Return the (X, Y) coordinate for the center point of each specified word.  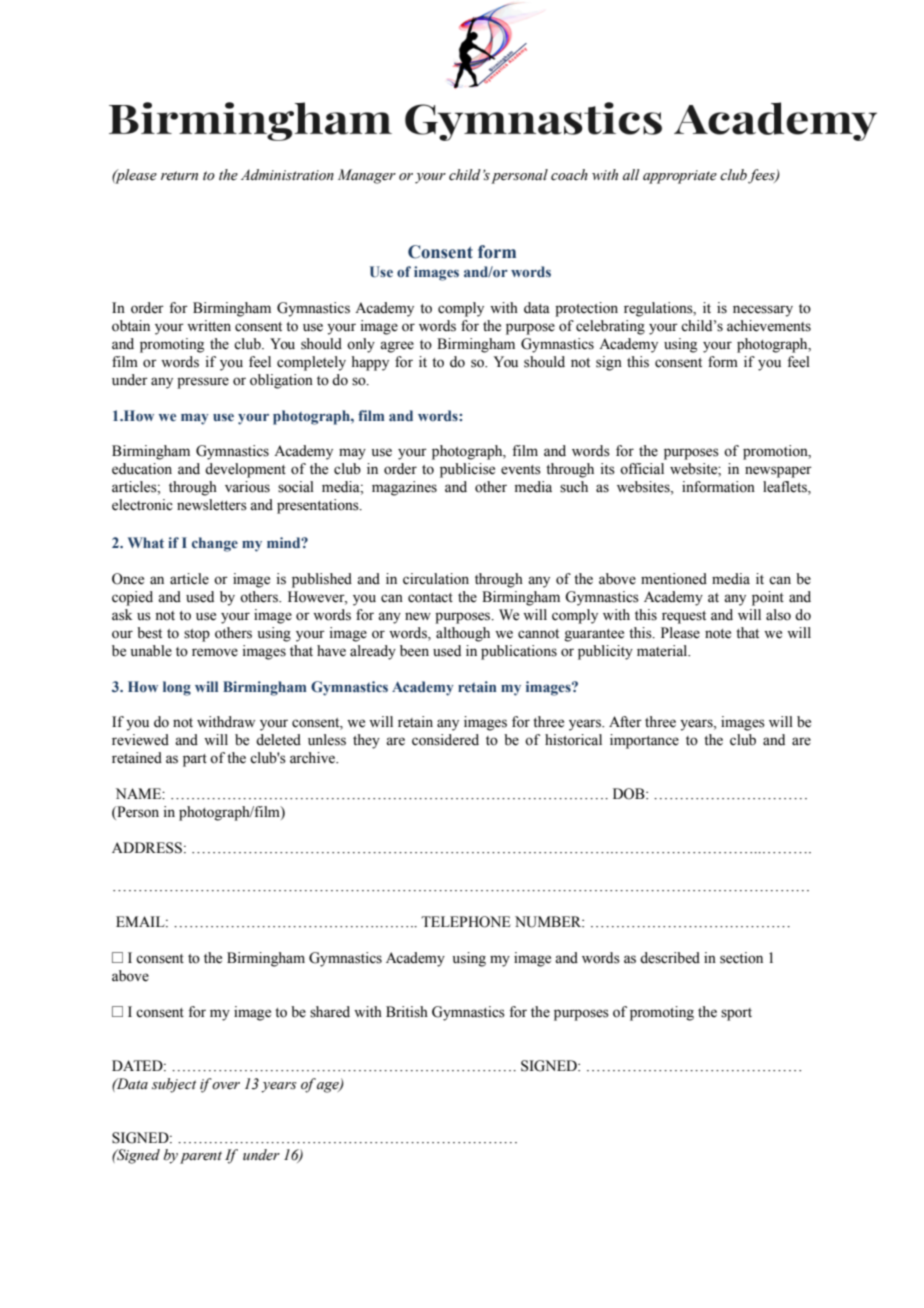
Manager (367, 176)
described (670, 958)
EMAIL (141, 921)
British (407, 1012)
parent (201, 1157)
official (642, 469)
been (414, 651)
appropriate (680, 177)
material (663, 651)
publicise (467, 470)
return (179, 176)
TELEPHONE (466, 922)
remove (215, 652)
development (245, 470)
